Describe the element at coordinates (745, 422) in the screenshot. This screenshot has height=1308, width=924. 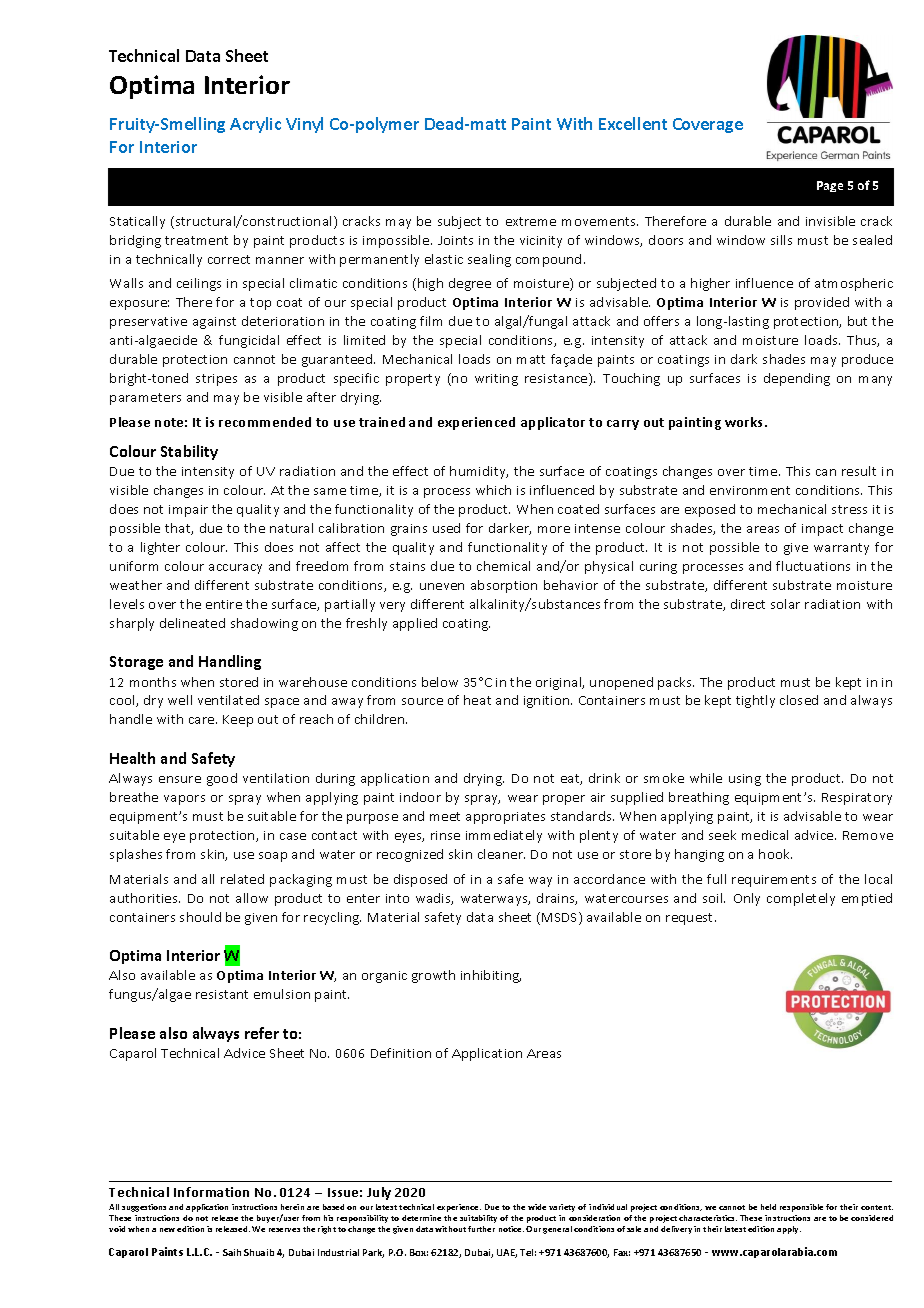
I see `works` at that location.
